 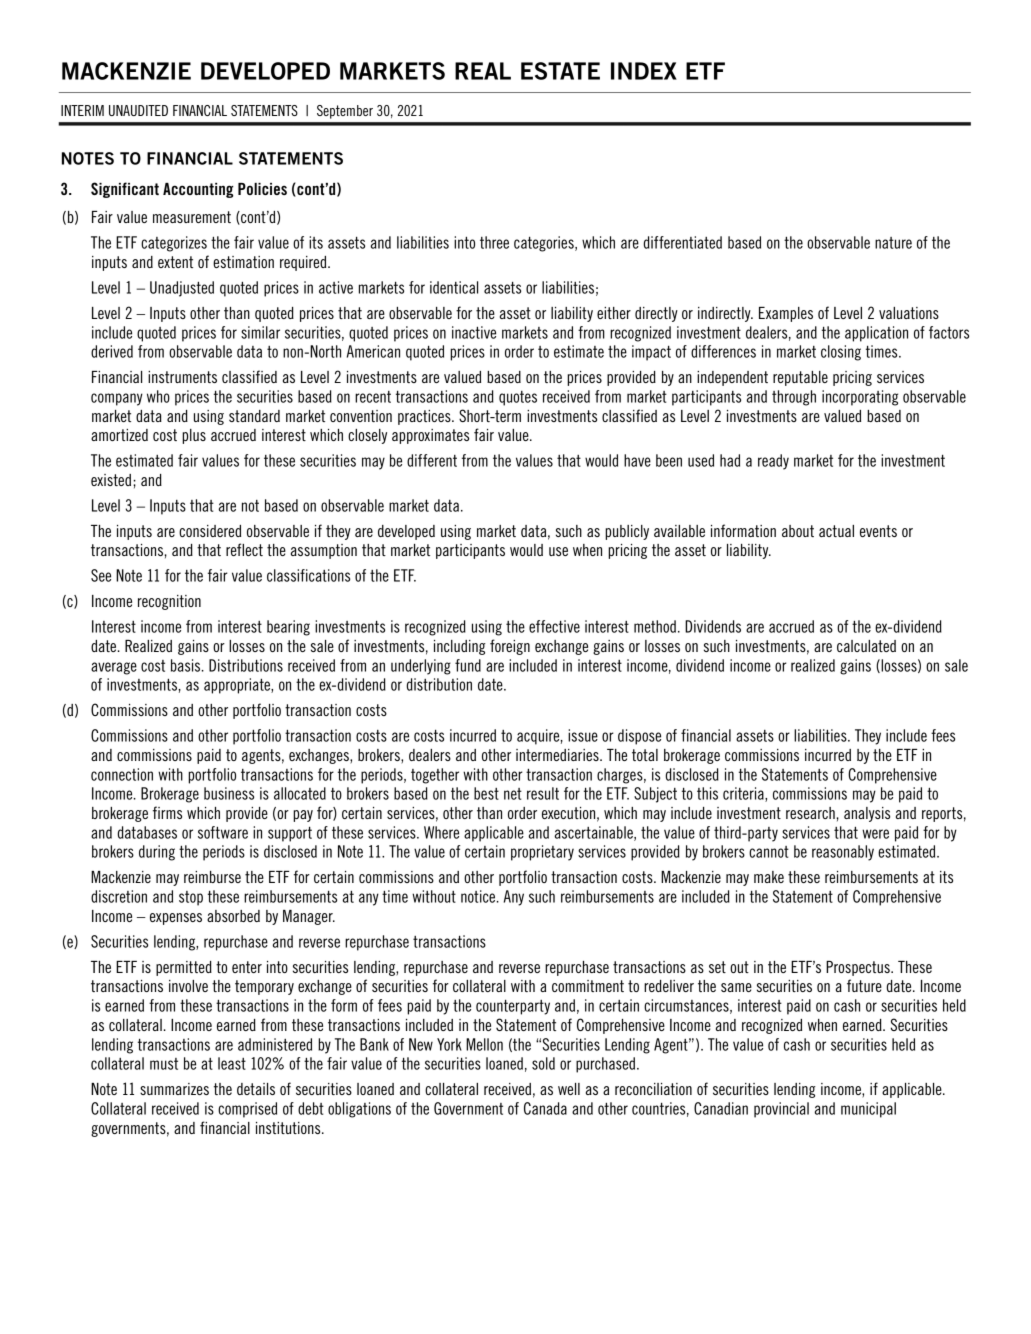 What do you see at coordinates (82, 110) in the screenshot?
I see `INTERIM` at bounding box center [82, 110].
